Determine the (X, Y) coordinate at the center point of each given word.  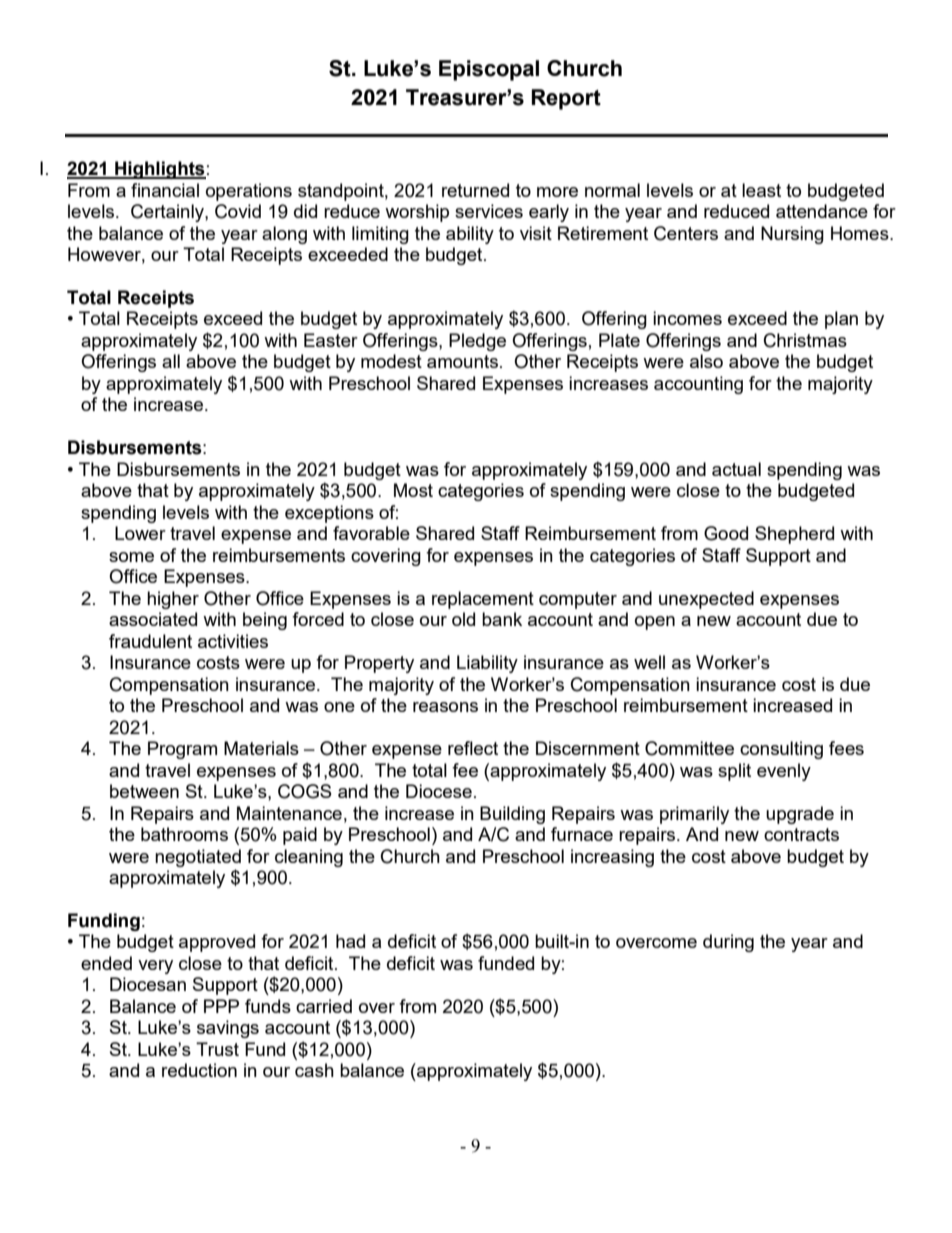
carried (324, 1006)
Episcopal (489, 70)
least (761, 190)
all (171, 361)
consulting (781, 750)
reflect (473, 748)
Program (182, 750)
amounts (464, 361)
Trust (217, 1049)
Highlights (159, 170)
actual (736, 469)
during (728, 943)
